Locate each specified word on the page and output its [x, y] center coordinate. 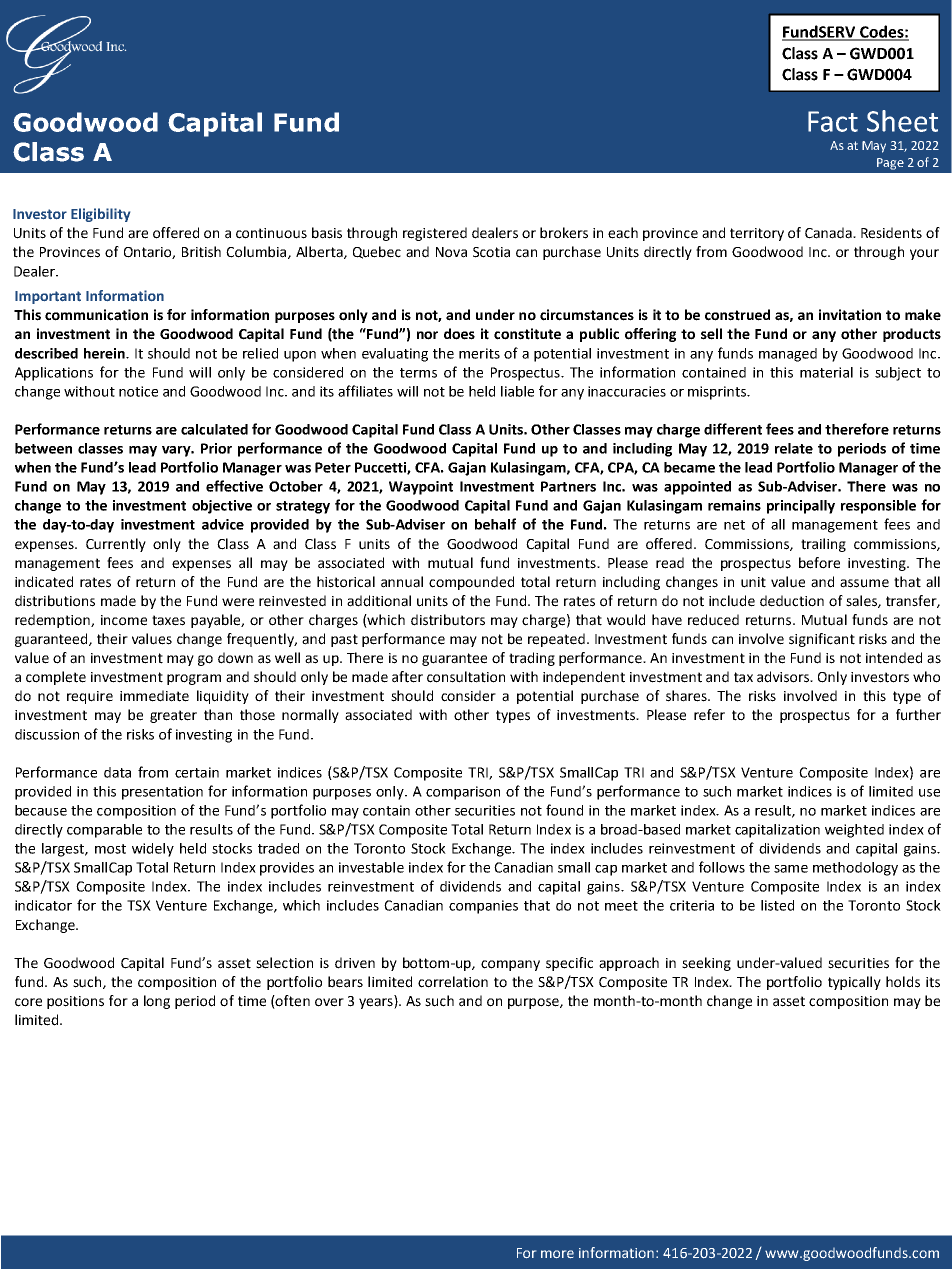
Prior [216, 448]
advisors [784, 677]
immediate [154, 696]
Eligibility [100, 215]
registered [435, 234]
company [510, 965]
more [557, 1254]
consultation [466, 677]
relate [794, 448]
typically [854, 983]
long [157, 1002]
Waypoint [421, 488]
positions [75, 1002]
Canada [829, 233]
